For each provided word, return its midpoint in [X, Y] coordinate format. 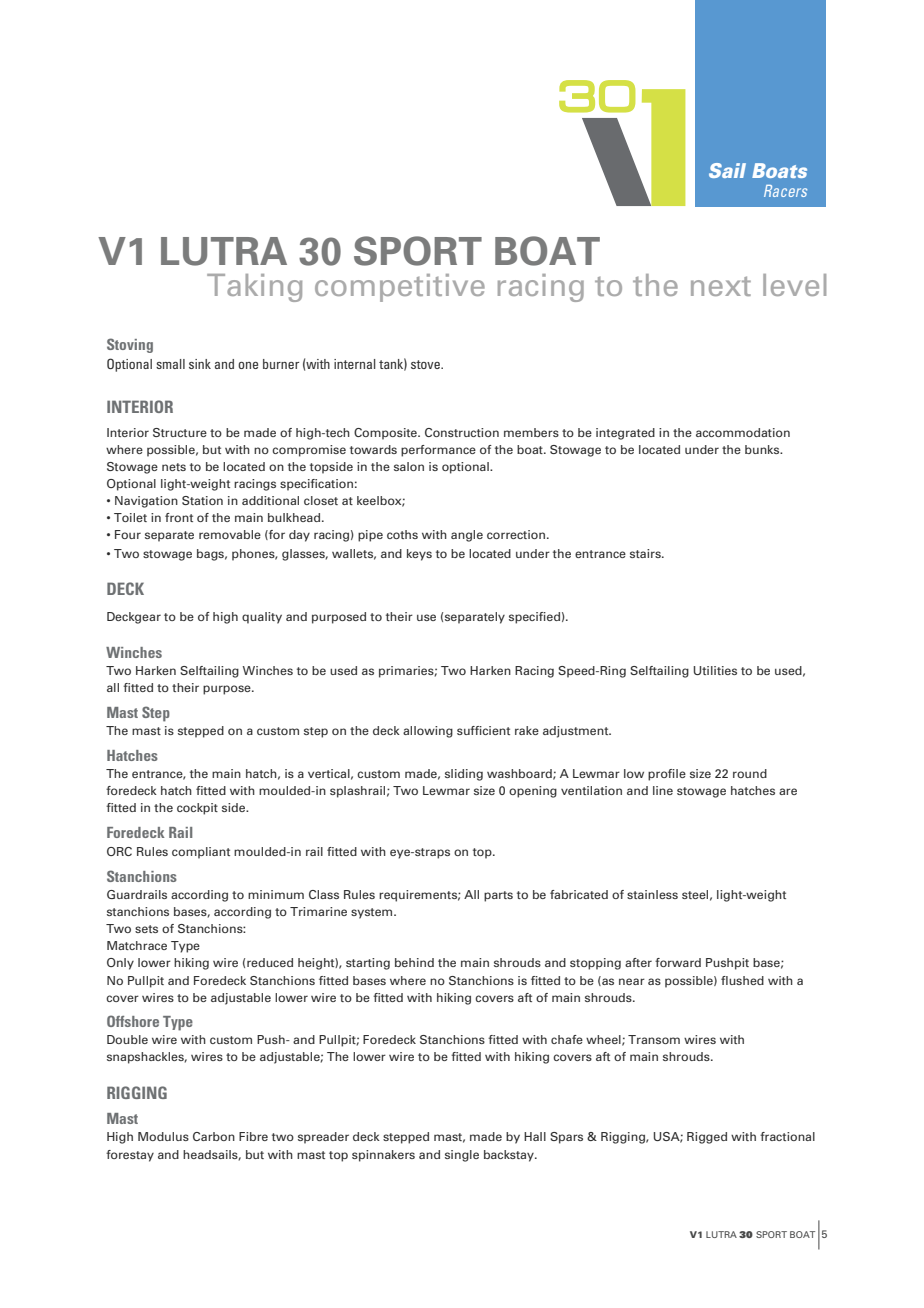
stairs [646, 553]
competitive [400, 288]
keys [419, 555]
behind [414, 962]
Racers [785, 191]
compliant [201, 853]
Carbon [214, 1136]
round [750, 773]
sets [146, 929]
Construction [462, 432]
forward [678, 962]
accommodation [743, 432]
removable [230, 534]
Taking [254, 288]
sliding [464, 775]
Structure [180, 432]
